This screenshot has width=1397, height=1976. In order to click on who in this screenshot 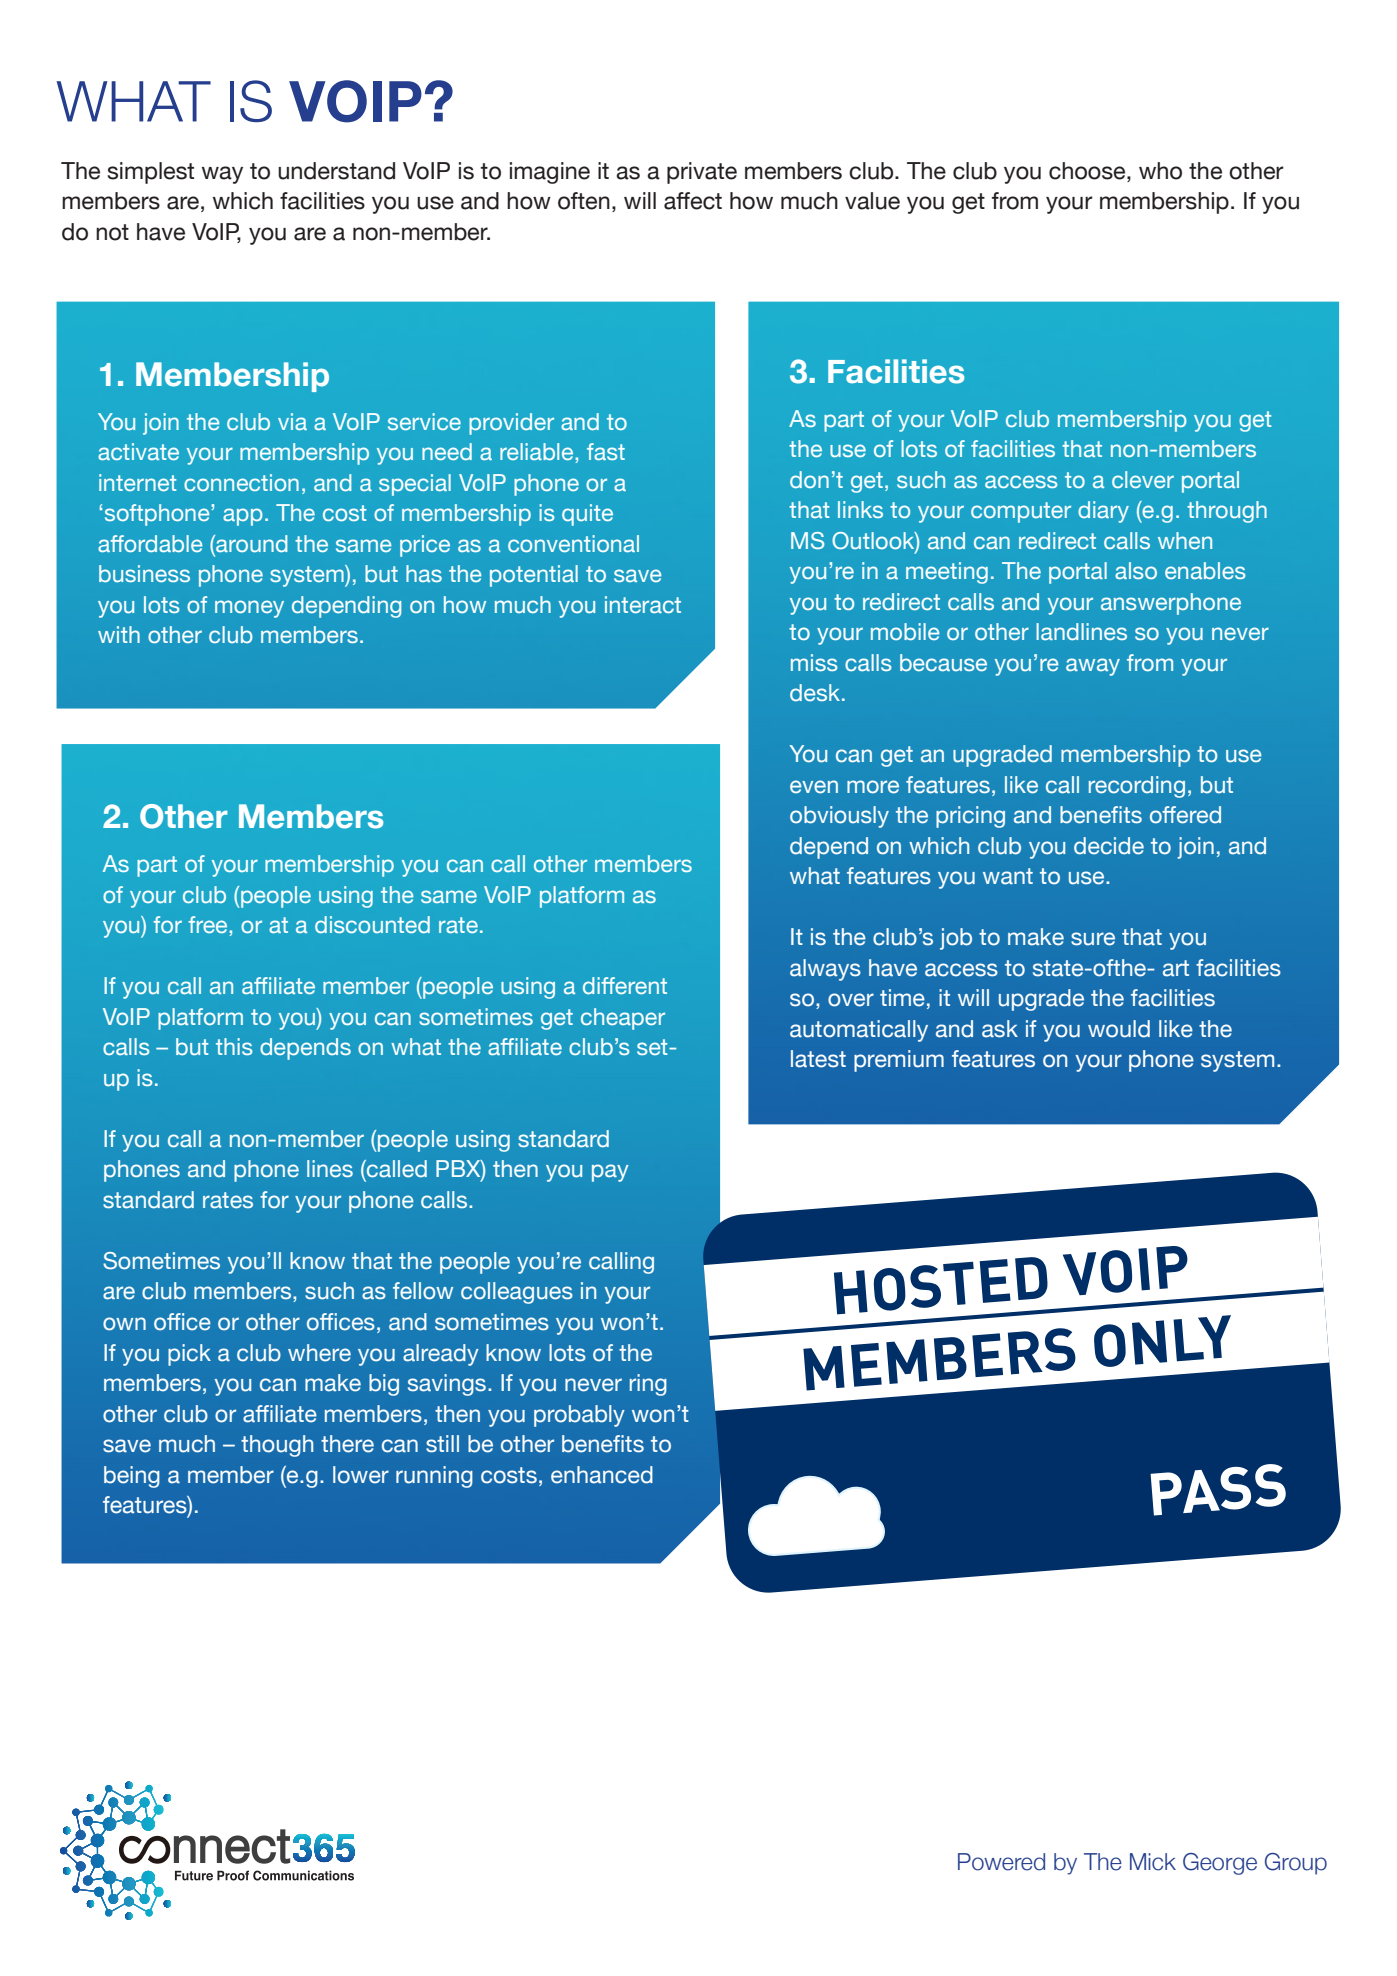, I will do `click(1160, 171)`.
